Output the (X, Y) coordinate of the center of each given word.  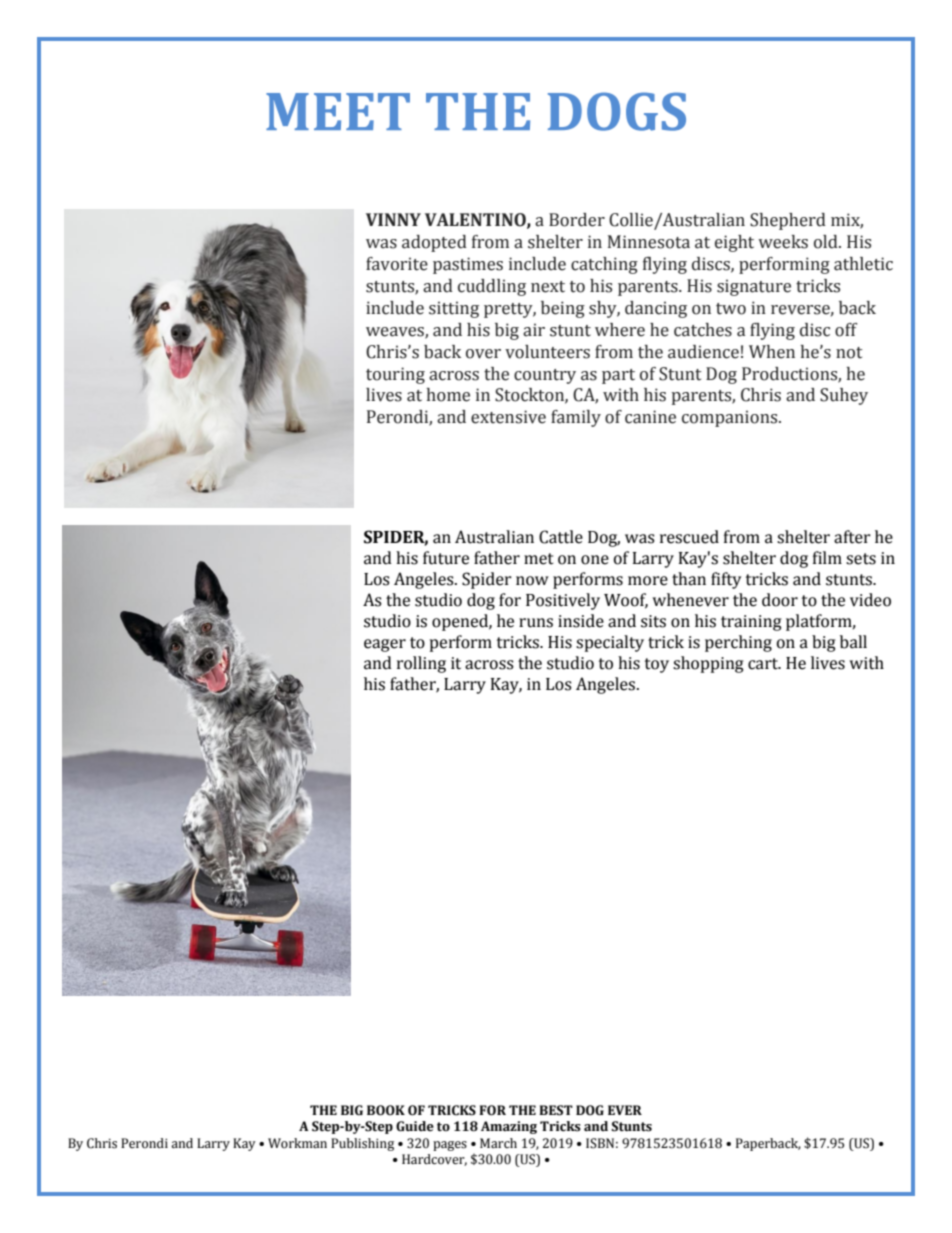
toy (657, 665)
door (780, 600)
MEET (338, 111)
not (849, 353)
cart (764, 664)
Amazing (509, 1127)
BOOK (386, 1110)
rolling (421, 664)
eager (385, 645)
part (618, 376)
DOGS (617, 111)
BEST (556, 1110)
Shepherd (788, 221)
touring (395, 375)
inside (581, 621)
